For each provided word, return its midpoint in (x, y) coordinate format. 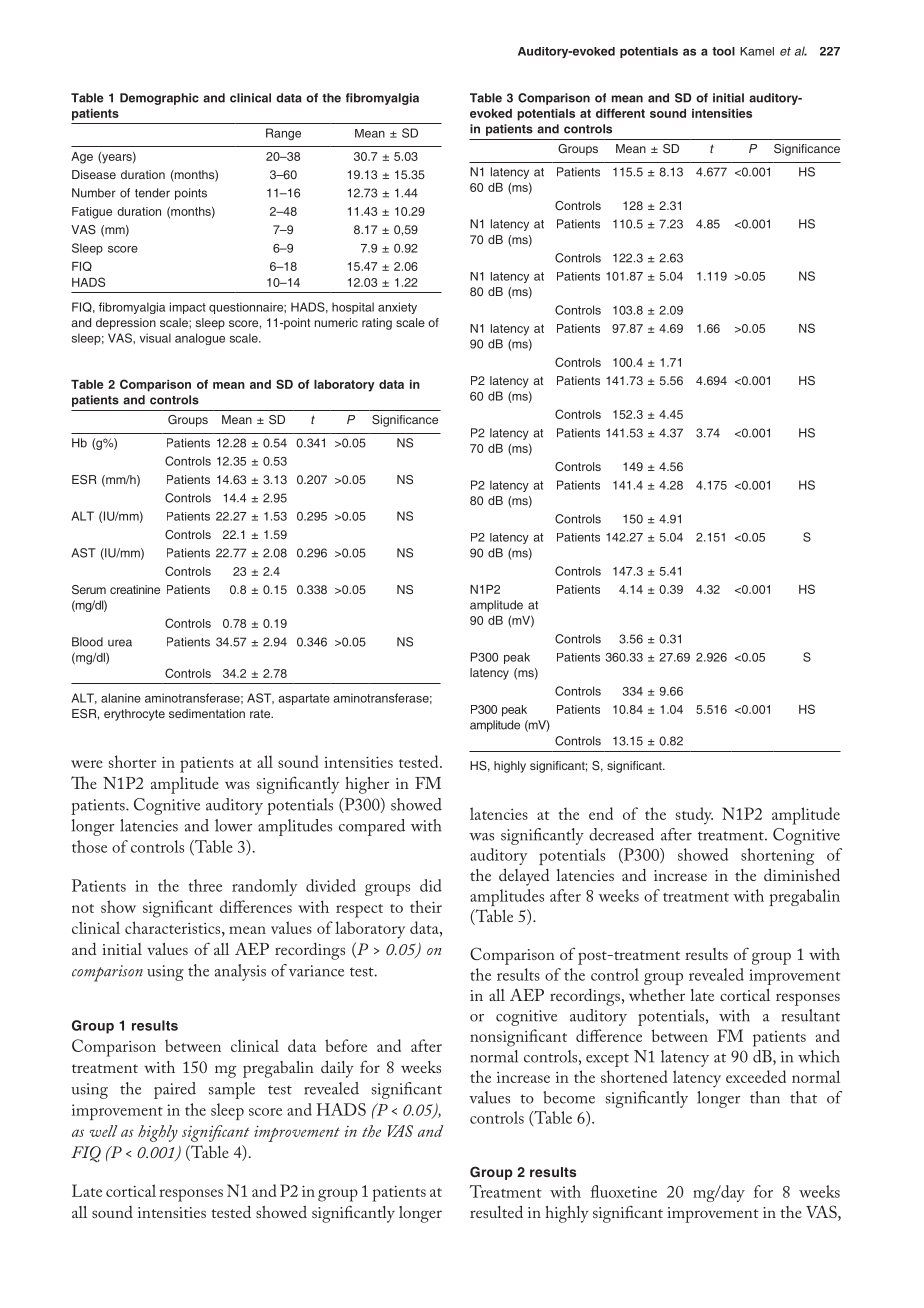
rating (377, 324)
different (620, 113)
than (765, 1097)
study (694, 815)
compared (372, 827)
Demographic (159, 99)
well (104, 1131)
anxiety (397, 308)
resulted (496, 1211)
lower (234, 825)
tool (723, 51)
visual (155, 338)
